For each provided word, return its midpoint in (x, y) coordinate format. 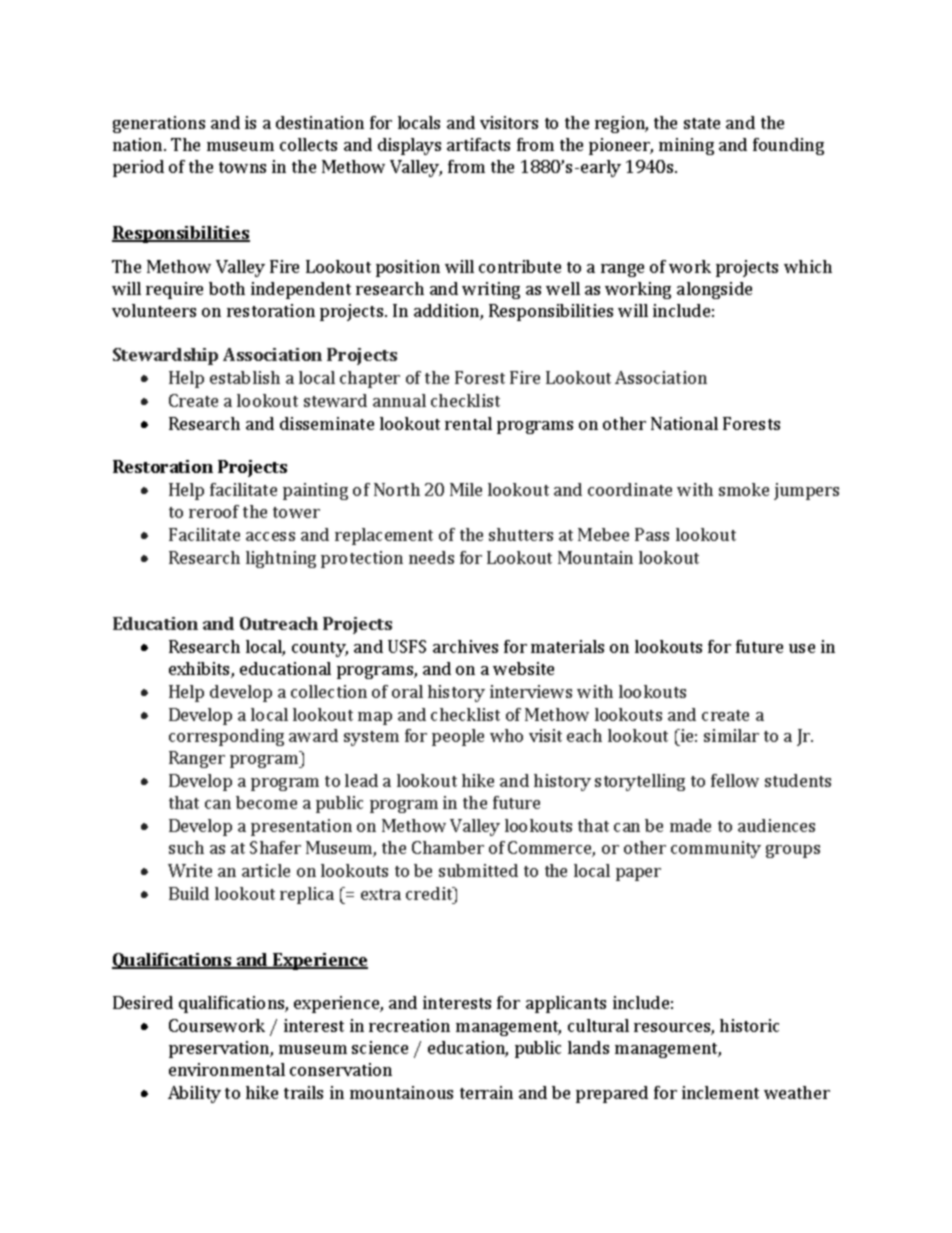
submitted (478, 870)
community (716, 849)
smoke (744, 489)
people (458, 737)
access (270, 536)
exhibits (200, 670)
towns (242, 167)
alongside (714, 290)
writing (491, 290)
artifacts (478, 144)
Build (189, 893)
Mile (466, 489)
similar (731, 735)
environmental (227, 1069)
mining (686, 146)
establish (245, 377)
